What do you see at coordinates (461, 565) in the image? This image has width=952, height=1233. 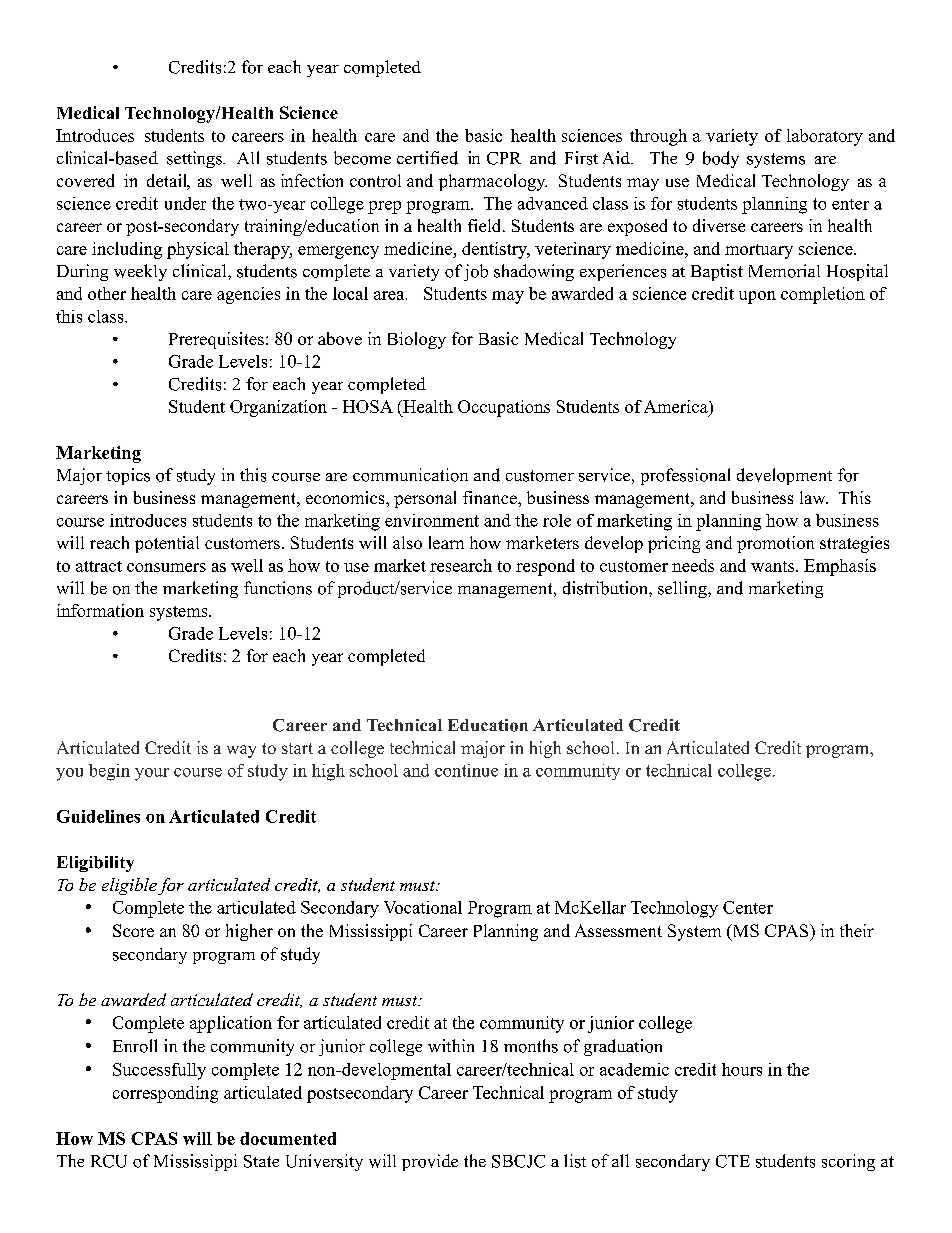 I see `research` at bounding box center [461, 565].
